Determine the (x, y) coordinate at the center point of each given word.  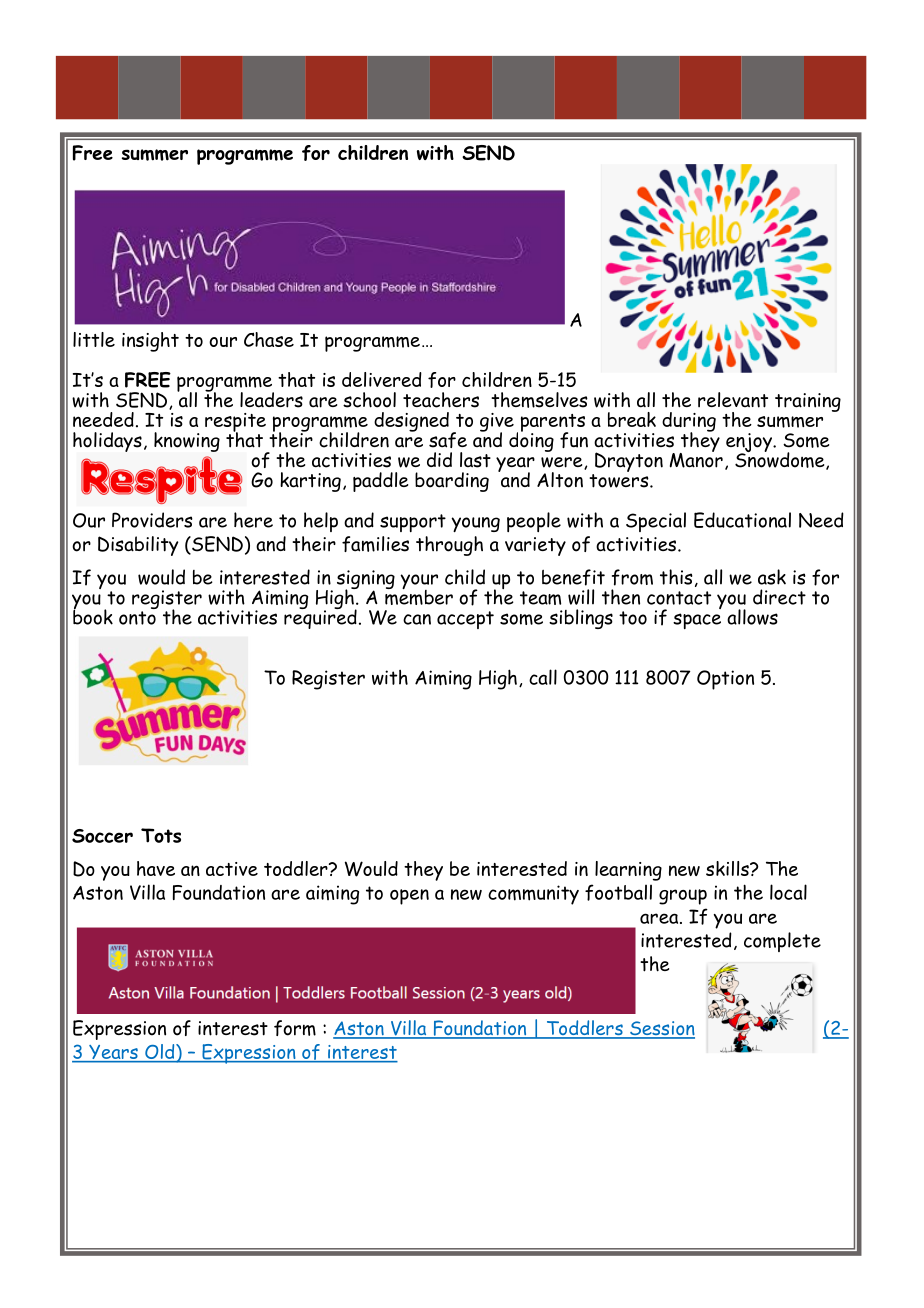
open (409, 897)
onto (137, 618)
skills (728, 868)
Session (661, 1029)
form (295, 1028)
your (419, 583)
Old (160, 1053)
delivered (382, 379)
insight (150, 342)
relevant (733, 400)
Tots (161, 835)
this (676, 577)
